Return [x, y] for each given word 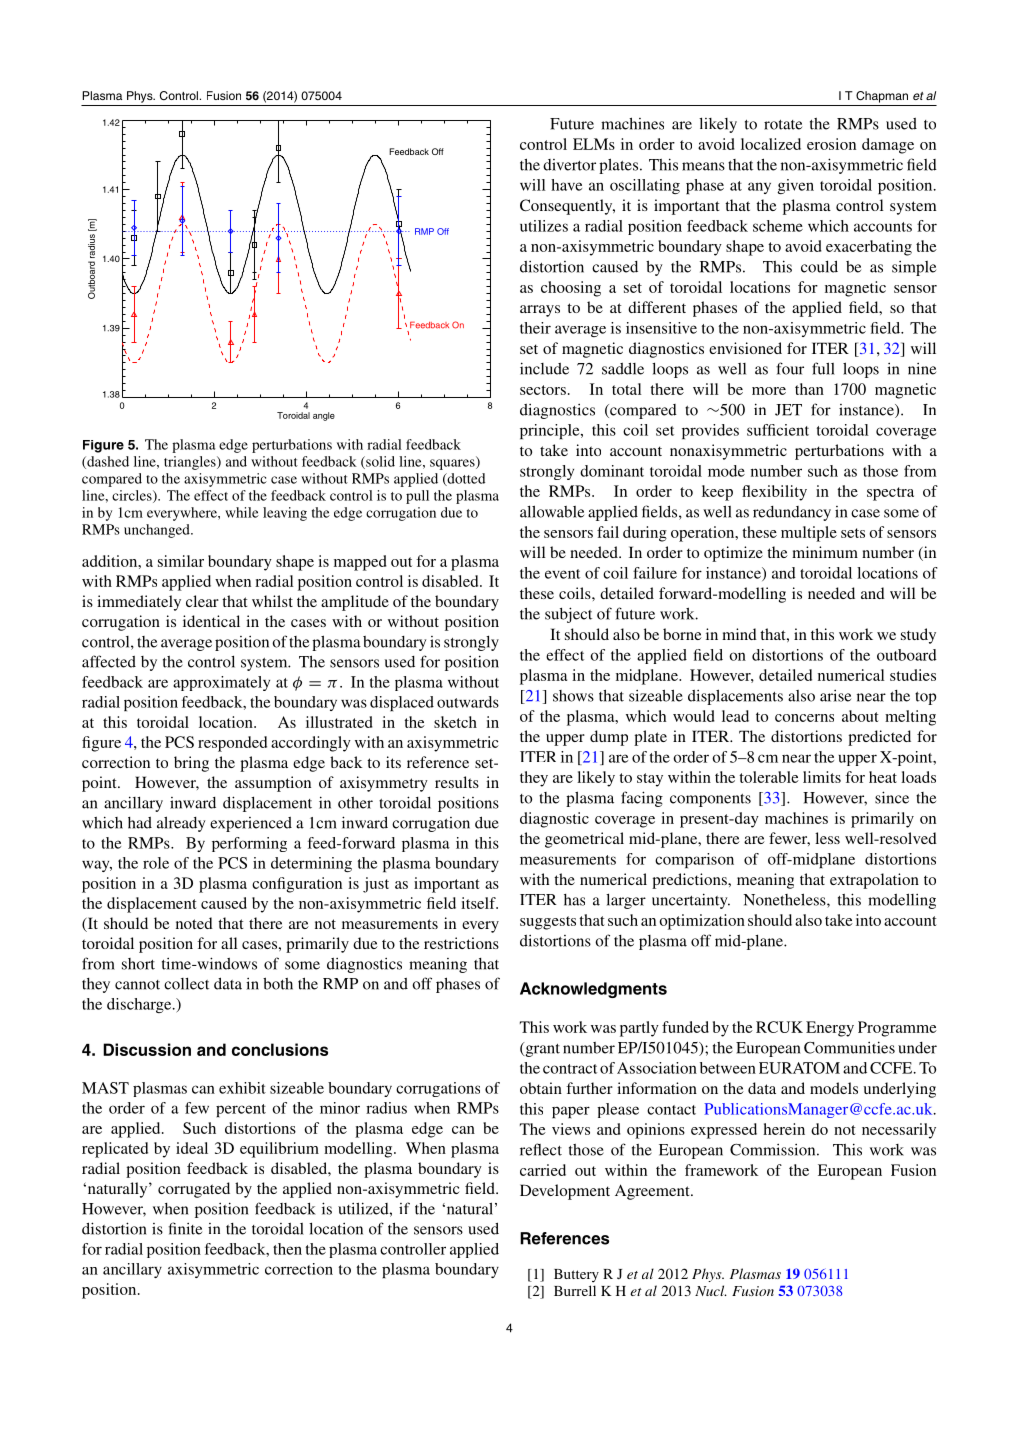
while [242, 512]
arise [835, 696]
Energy [830, 1029]
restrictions [461, 943]
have [566, 185]
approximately [221, 683]
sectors [543, 390]
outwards [468, 702]
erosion [831, 144]
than [809, 389]
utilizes [544, 226]
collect [186, 983]
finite [185, 1228]
